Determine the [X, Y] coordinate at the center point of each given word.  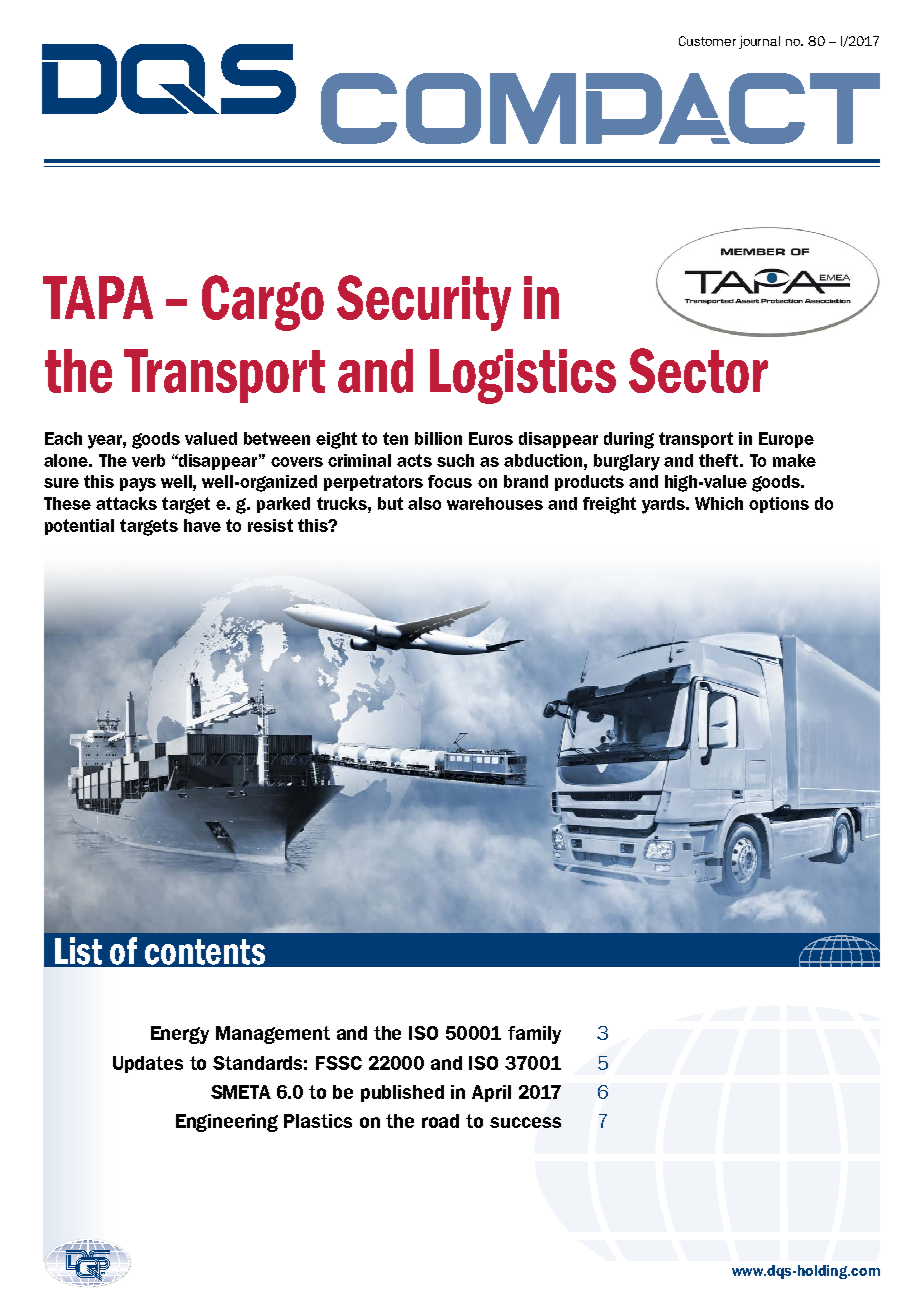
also [424, 503]
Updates [148, 1064]
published [402, 1093]
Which [719, 503]
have [202, 525]
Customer [707, 41]
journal [759, 42]
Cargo [263, 303]
